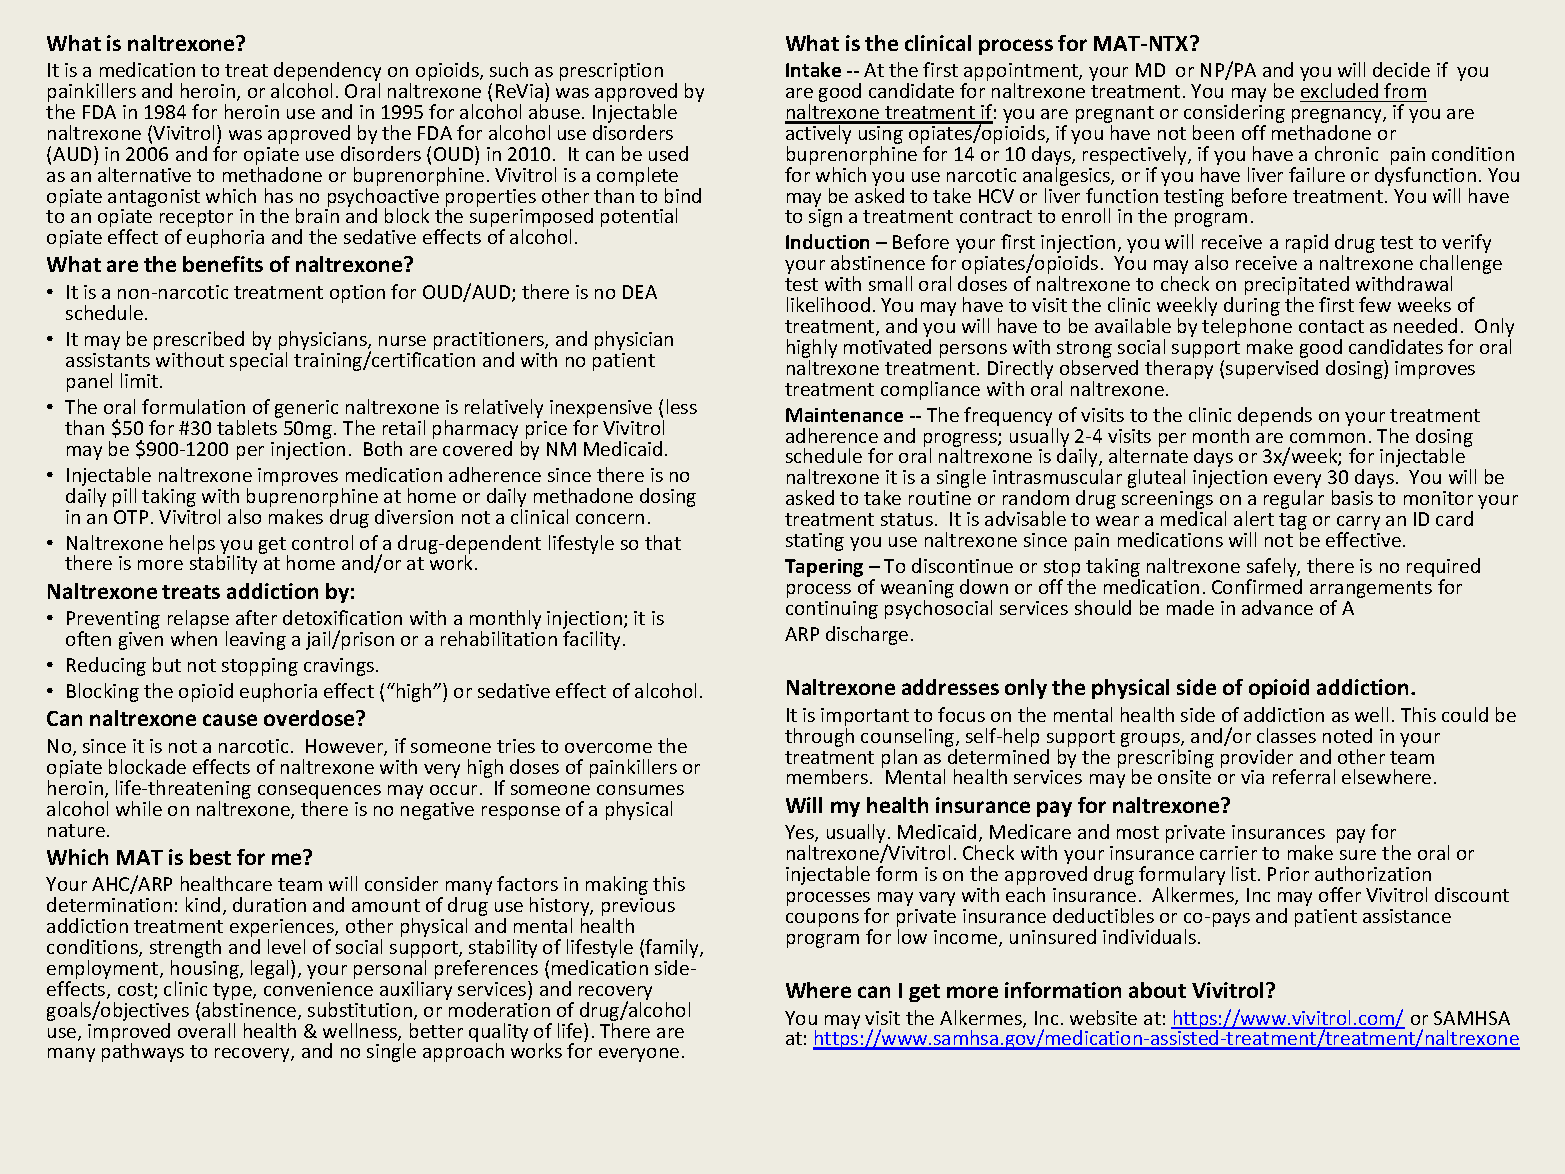 This image has height=1174, width=1565. I want to click on depends, so click(1275, 418).
